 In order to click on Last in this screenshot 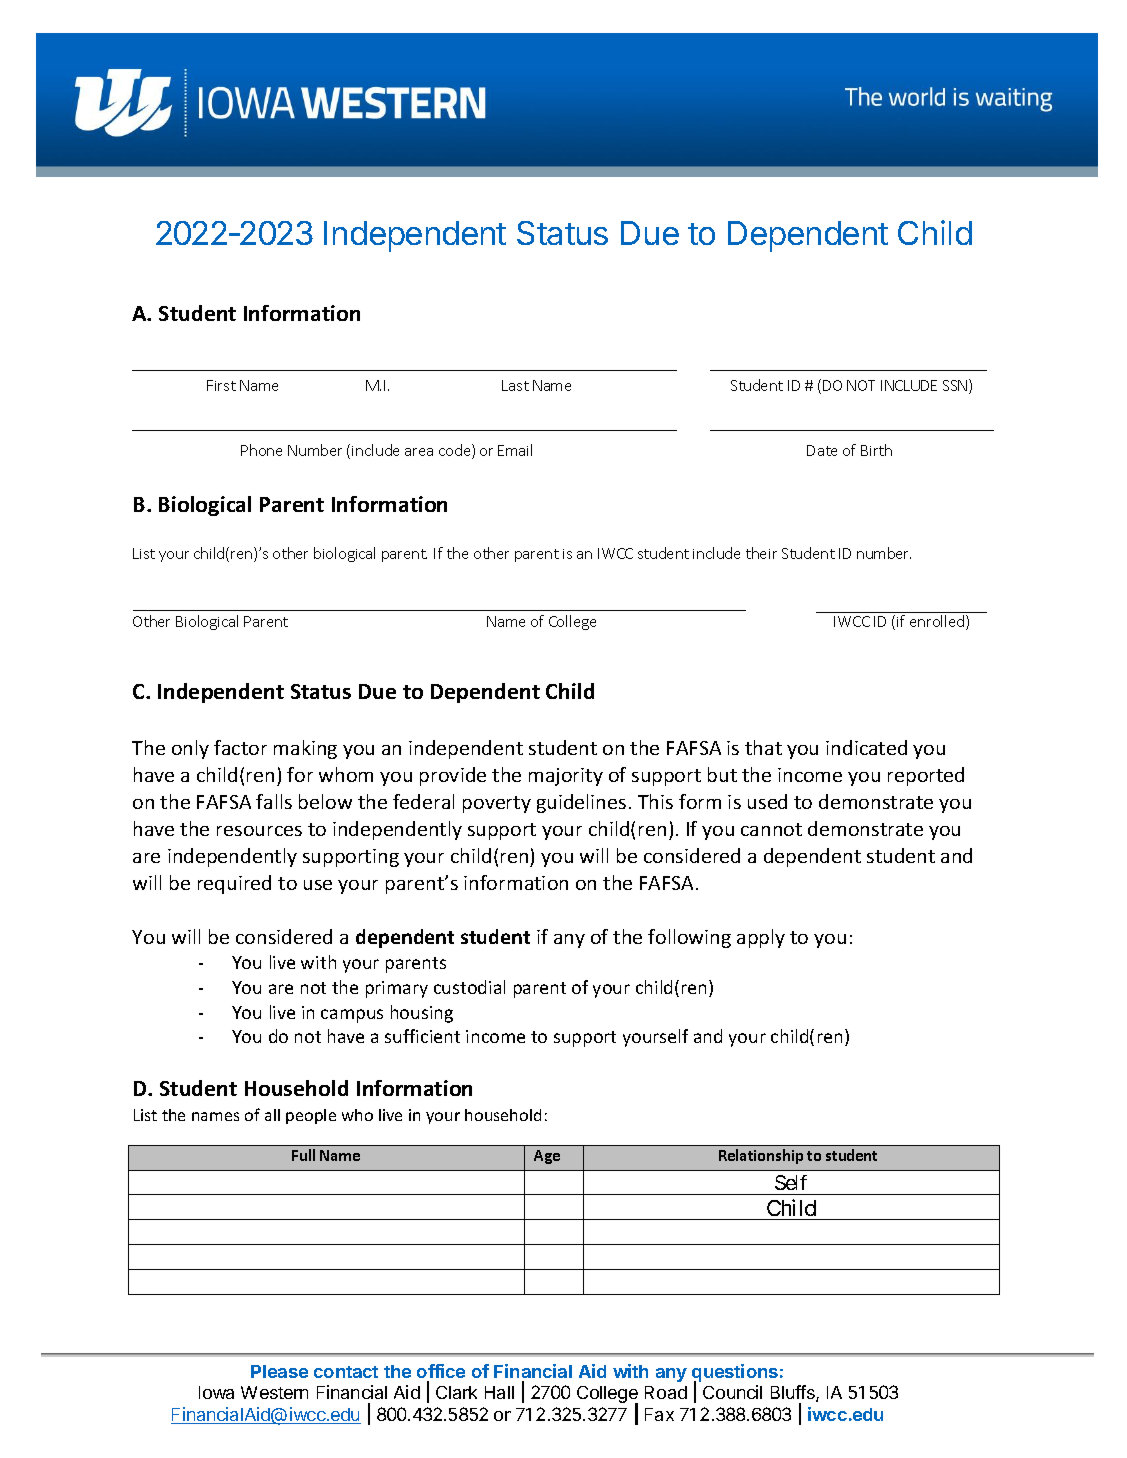, I will do `click(515, 385)`.
